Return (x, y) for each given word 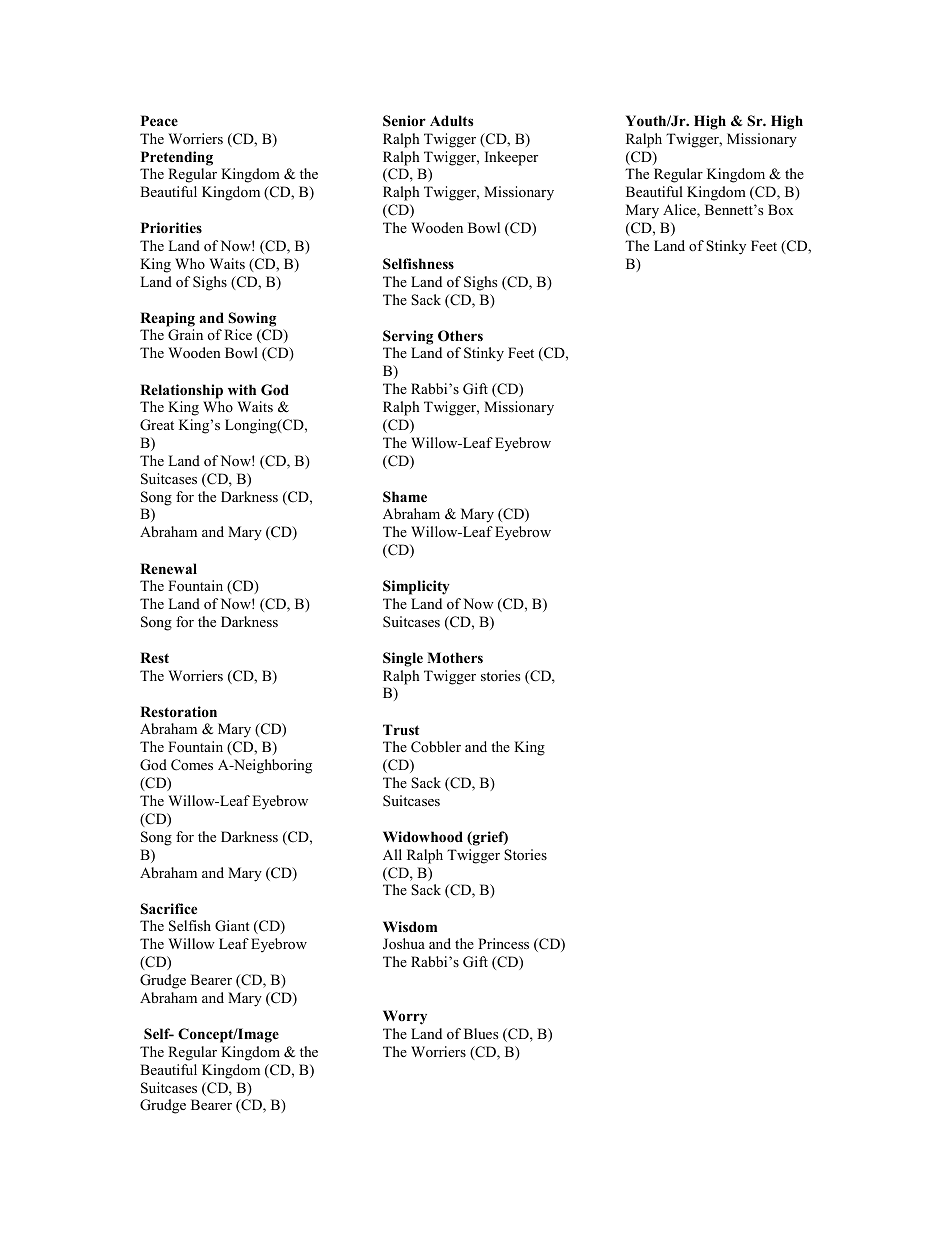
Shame (405, 497)
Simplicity (416, 587)
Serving (408, 337)
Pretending (177, 158)
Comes (192, 765)
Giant (232, 926)
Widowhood (423, 837)
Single (403, 659)
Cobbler (436, 747)
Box (781, 209)
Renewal (168, 568)
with (242, 389)
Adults (451, 120)
